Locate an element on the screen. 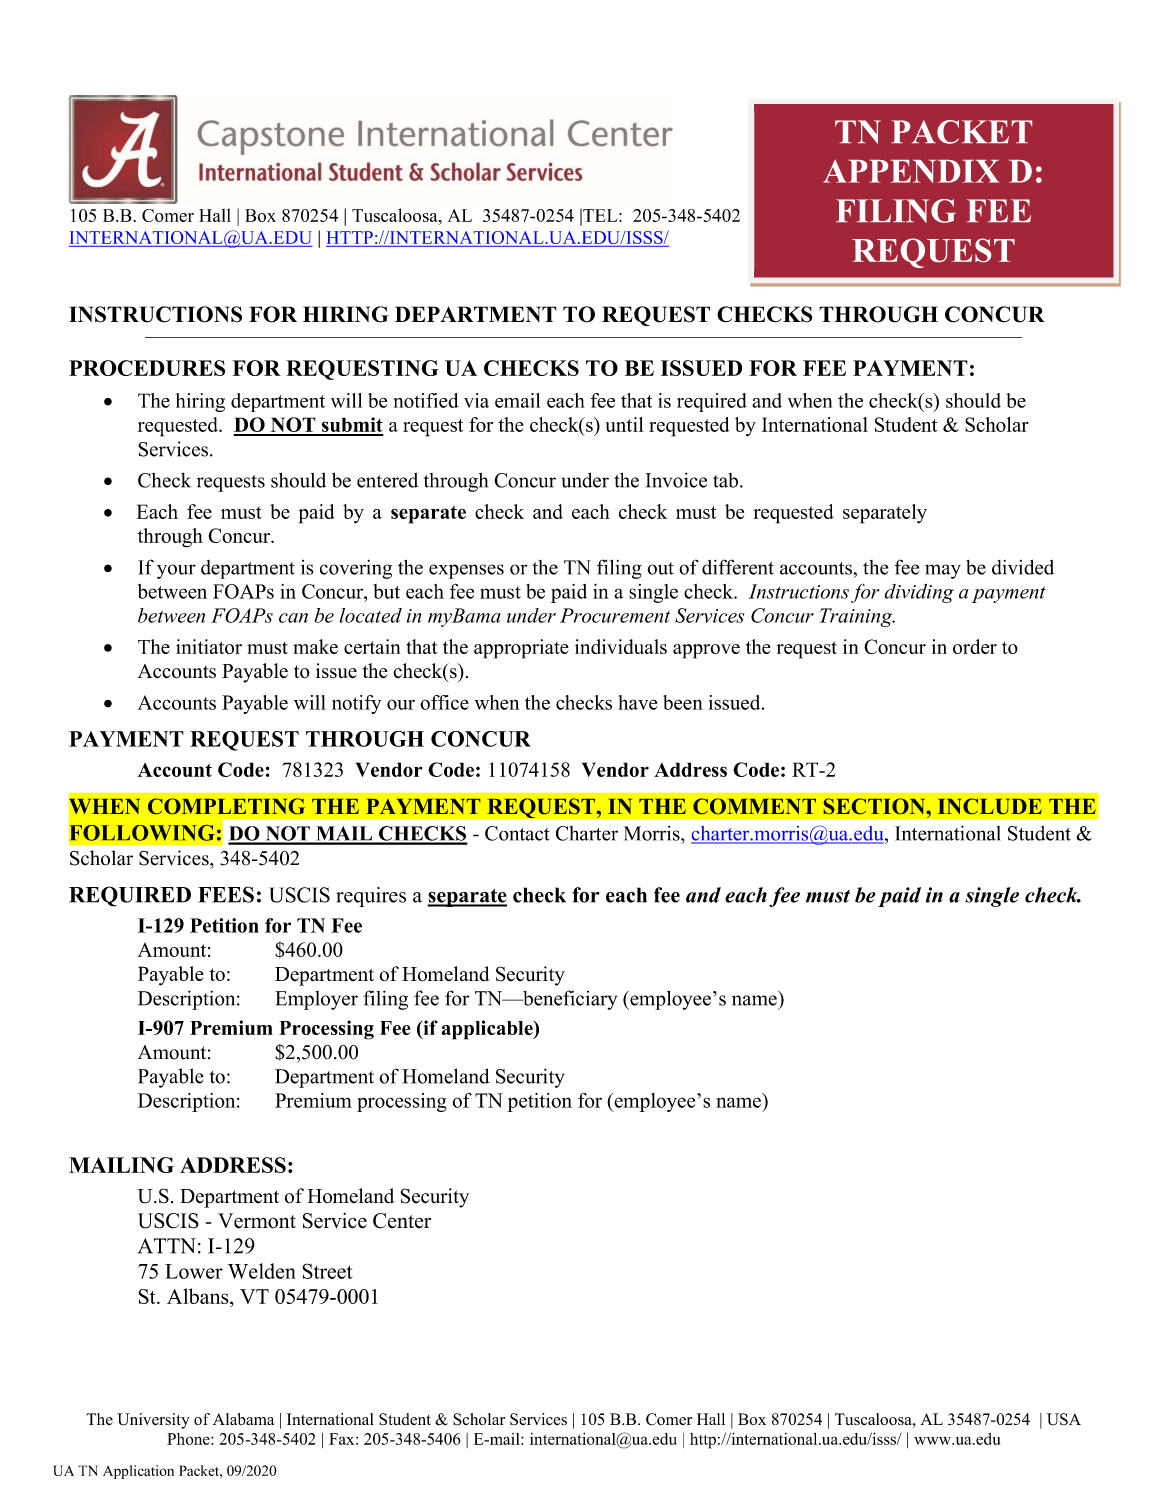 This screenshot has height=1512, width=1168. Center is located at coordinates (402, 1221).
